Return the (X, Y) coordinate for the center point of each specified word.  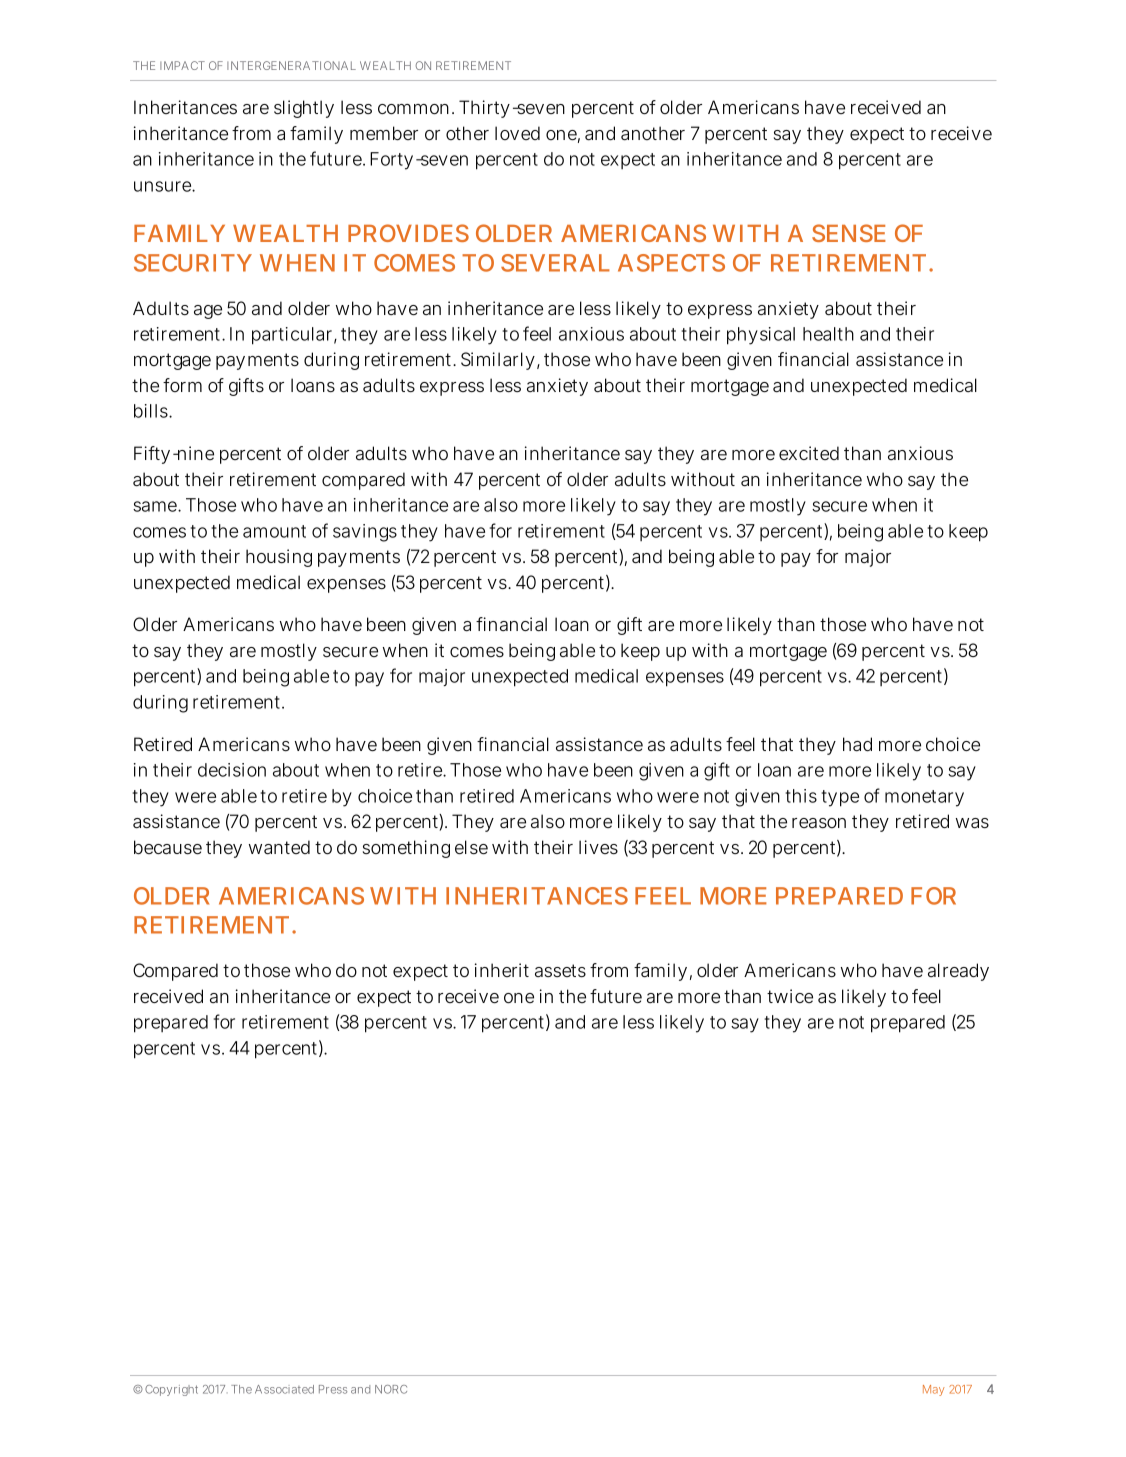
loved (517, 133)
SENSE (849, 233)
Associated (284, 1389)
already (958, 972)
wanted (279, 847)
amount (274, 531)
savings (365, 533)
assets (560, 970)
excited (809, 453)
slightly (304, 109)
